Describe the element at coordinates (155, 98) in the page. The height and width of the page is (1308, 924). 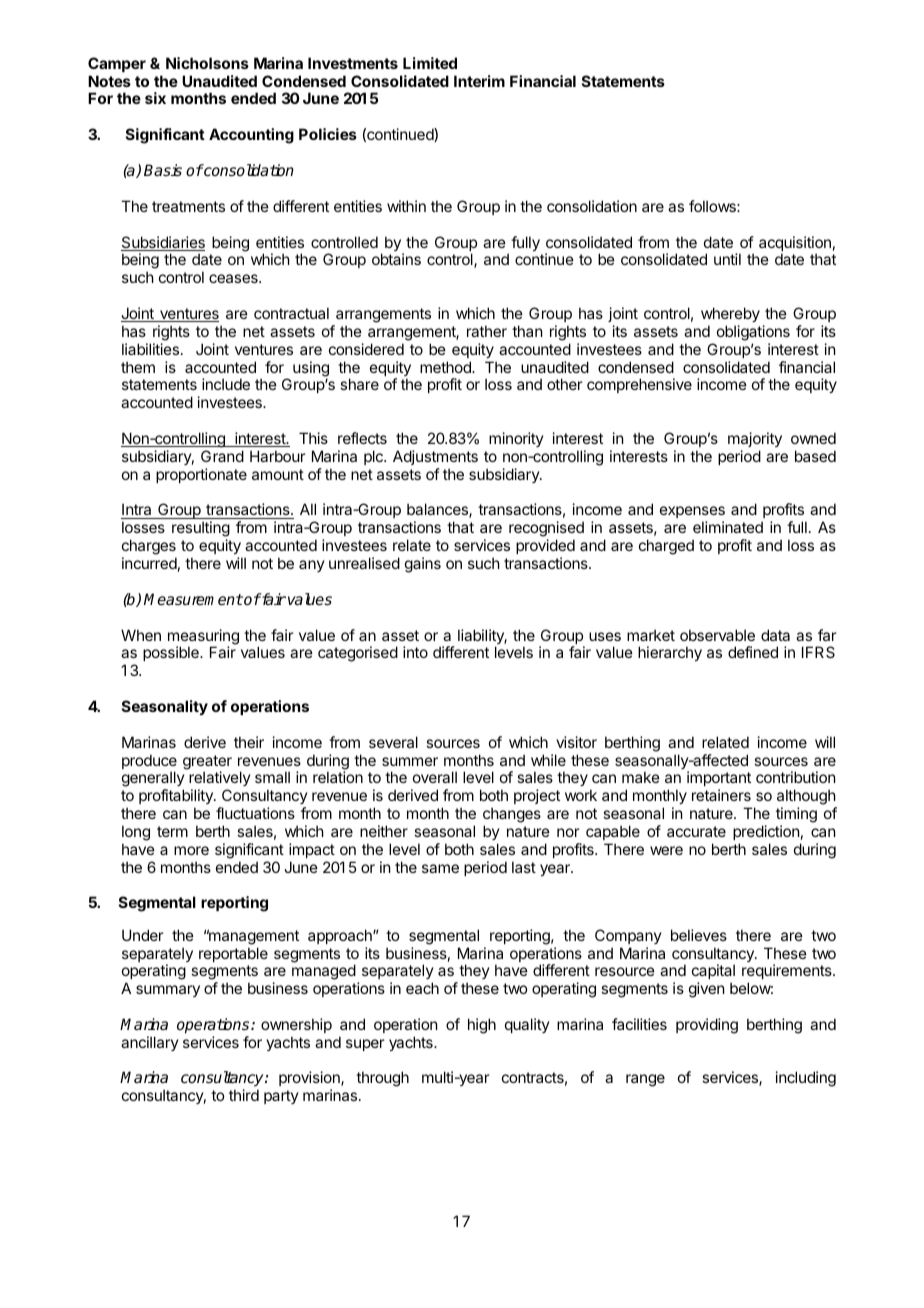
I see `six` at that location.
